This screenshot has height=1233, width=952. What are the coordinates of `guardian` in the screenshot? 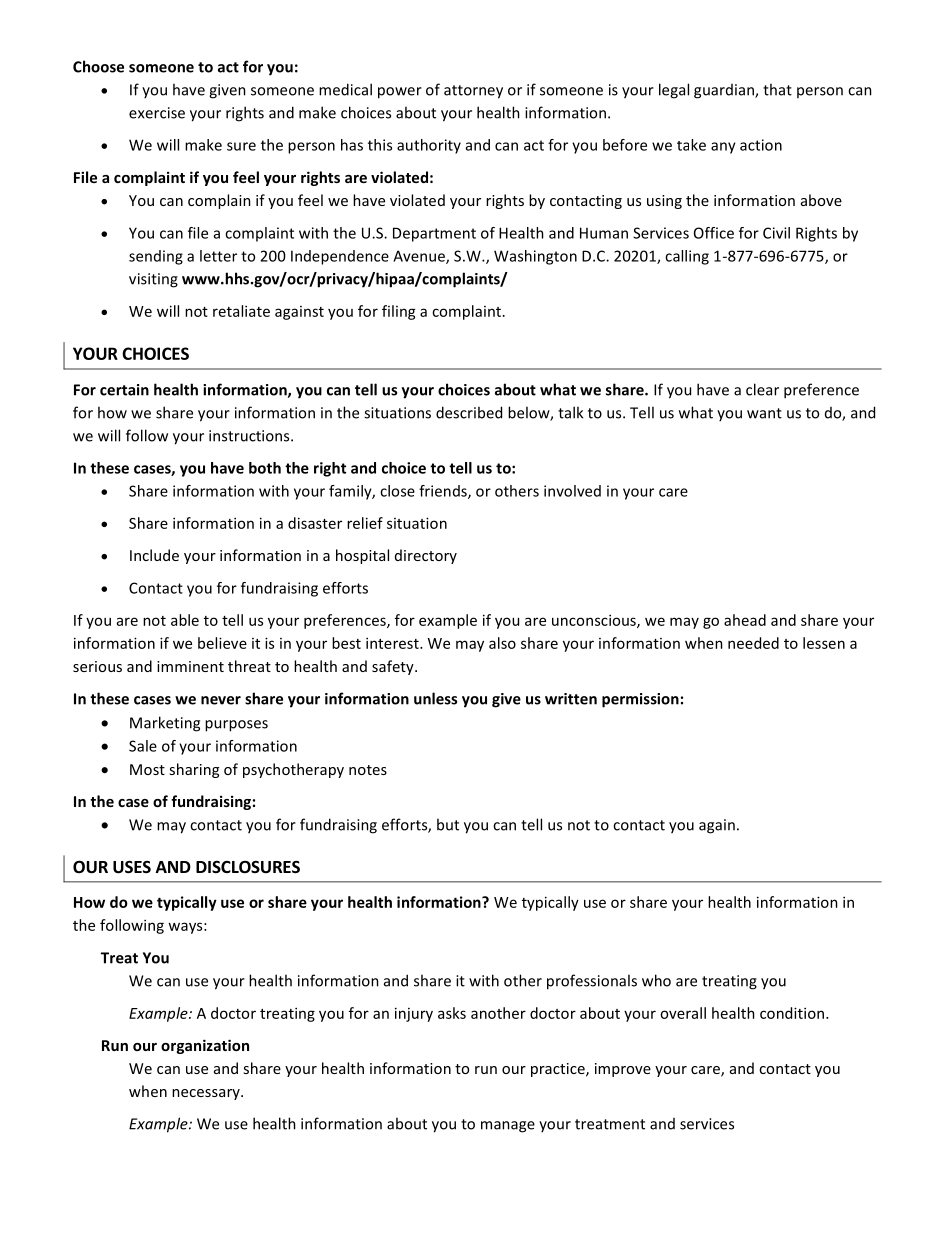 It's located at (725, 91).
